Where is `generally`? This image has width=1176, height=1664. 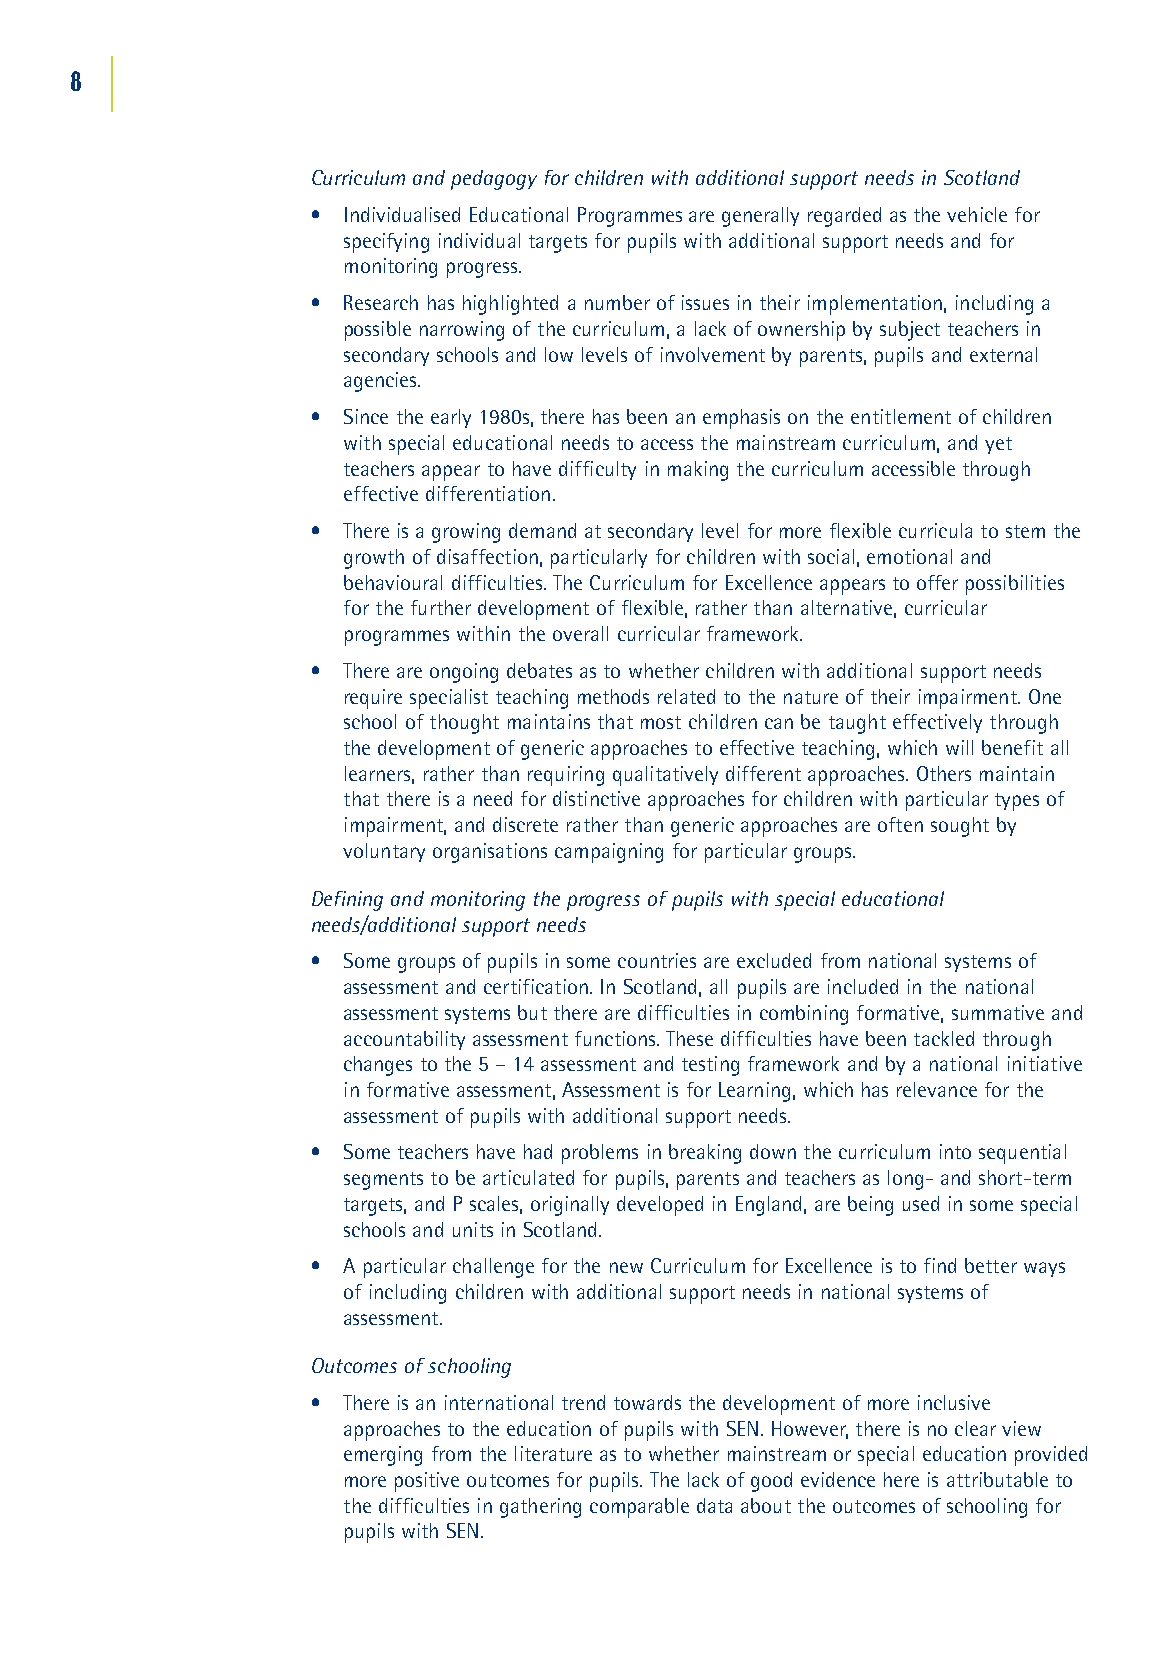 generally is located at coordinates (760, 217).
